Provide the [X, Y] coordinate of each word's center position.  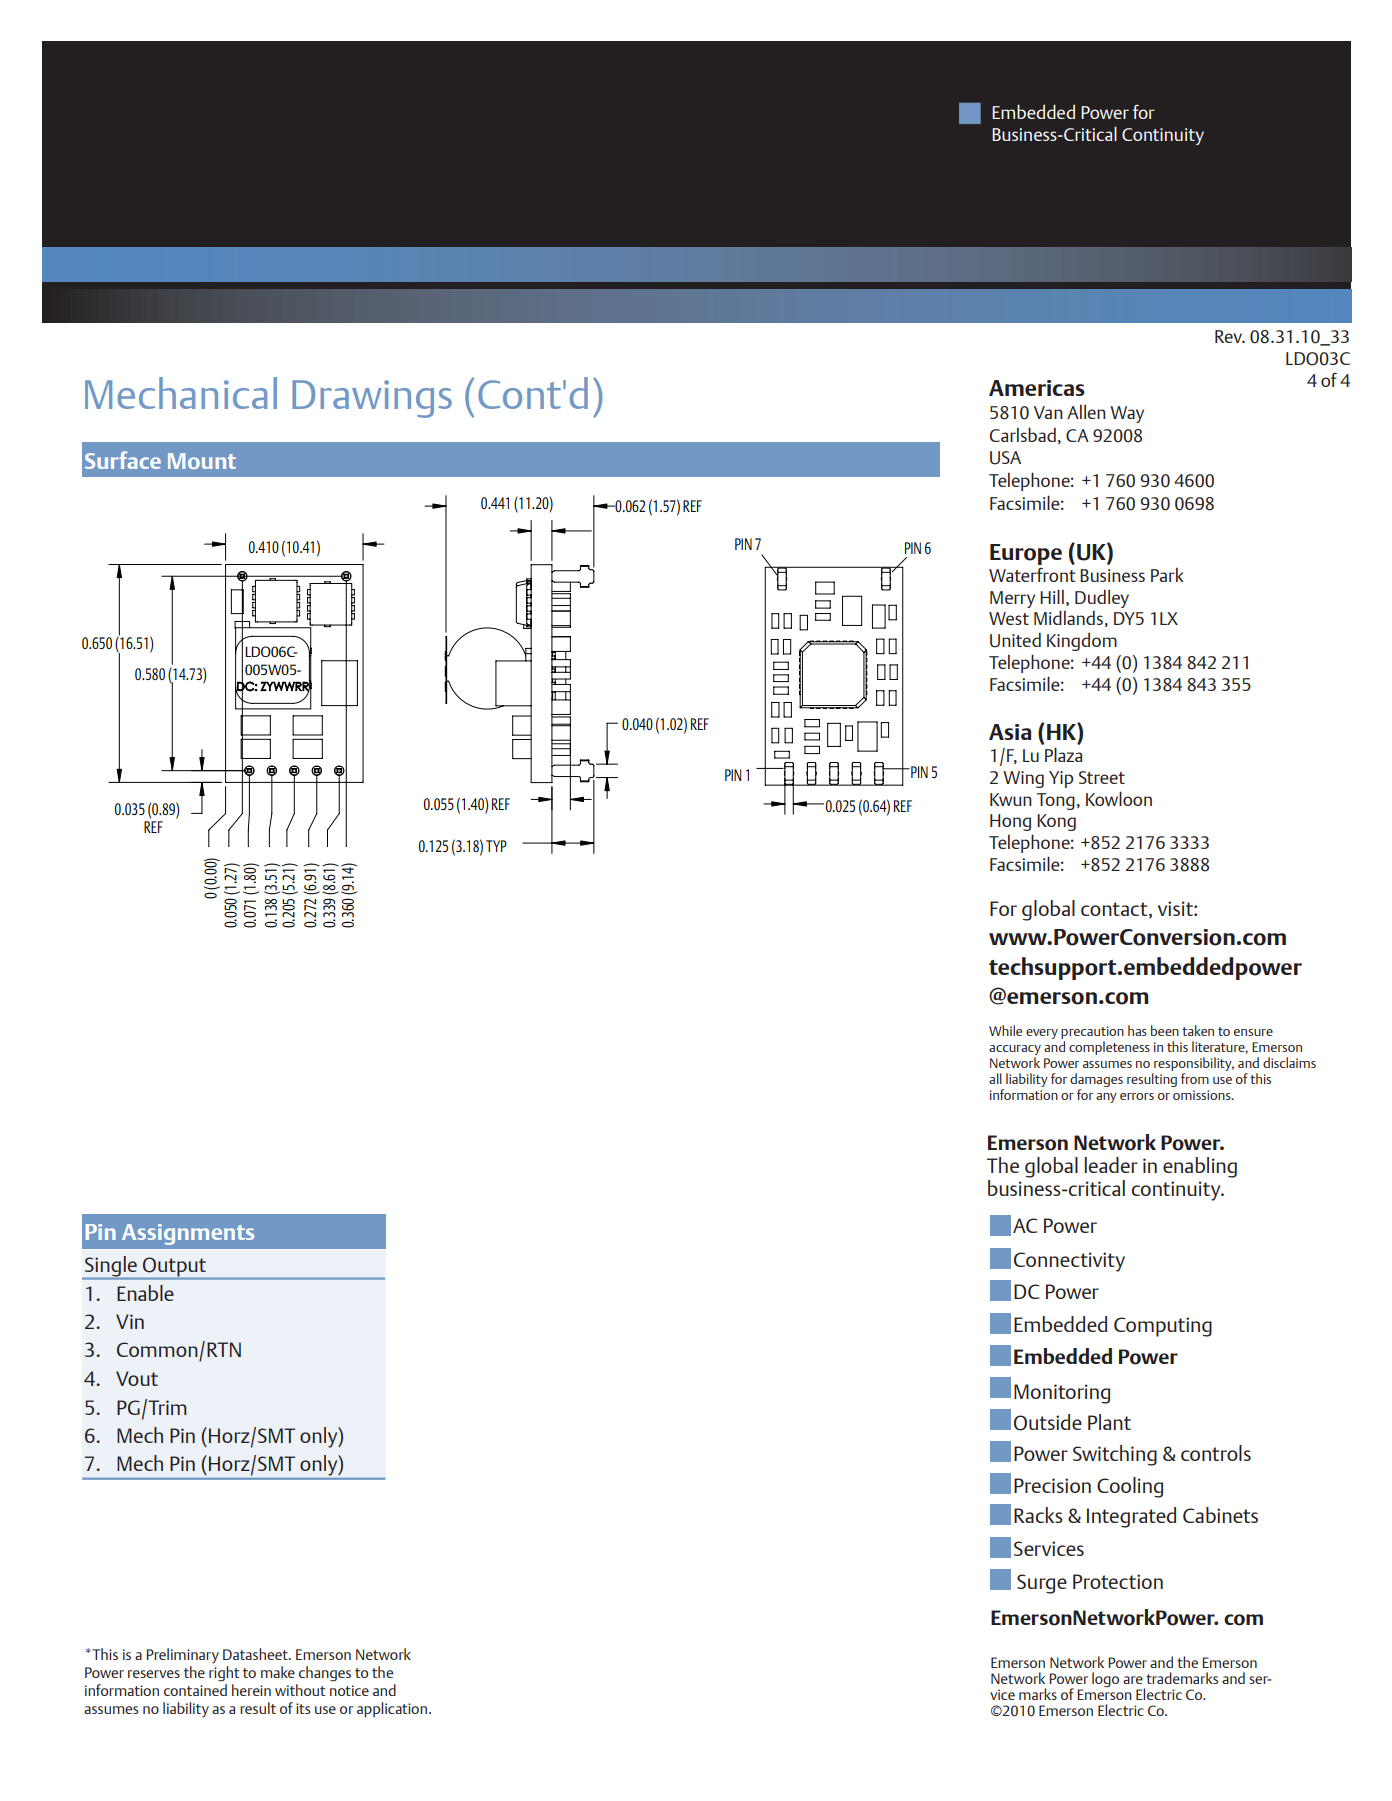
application [392, 1710]
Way [1127, 414]
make [278, 1672]
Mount [202, 461]
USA [1005, 458]
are [1133, 1680]
